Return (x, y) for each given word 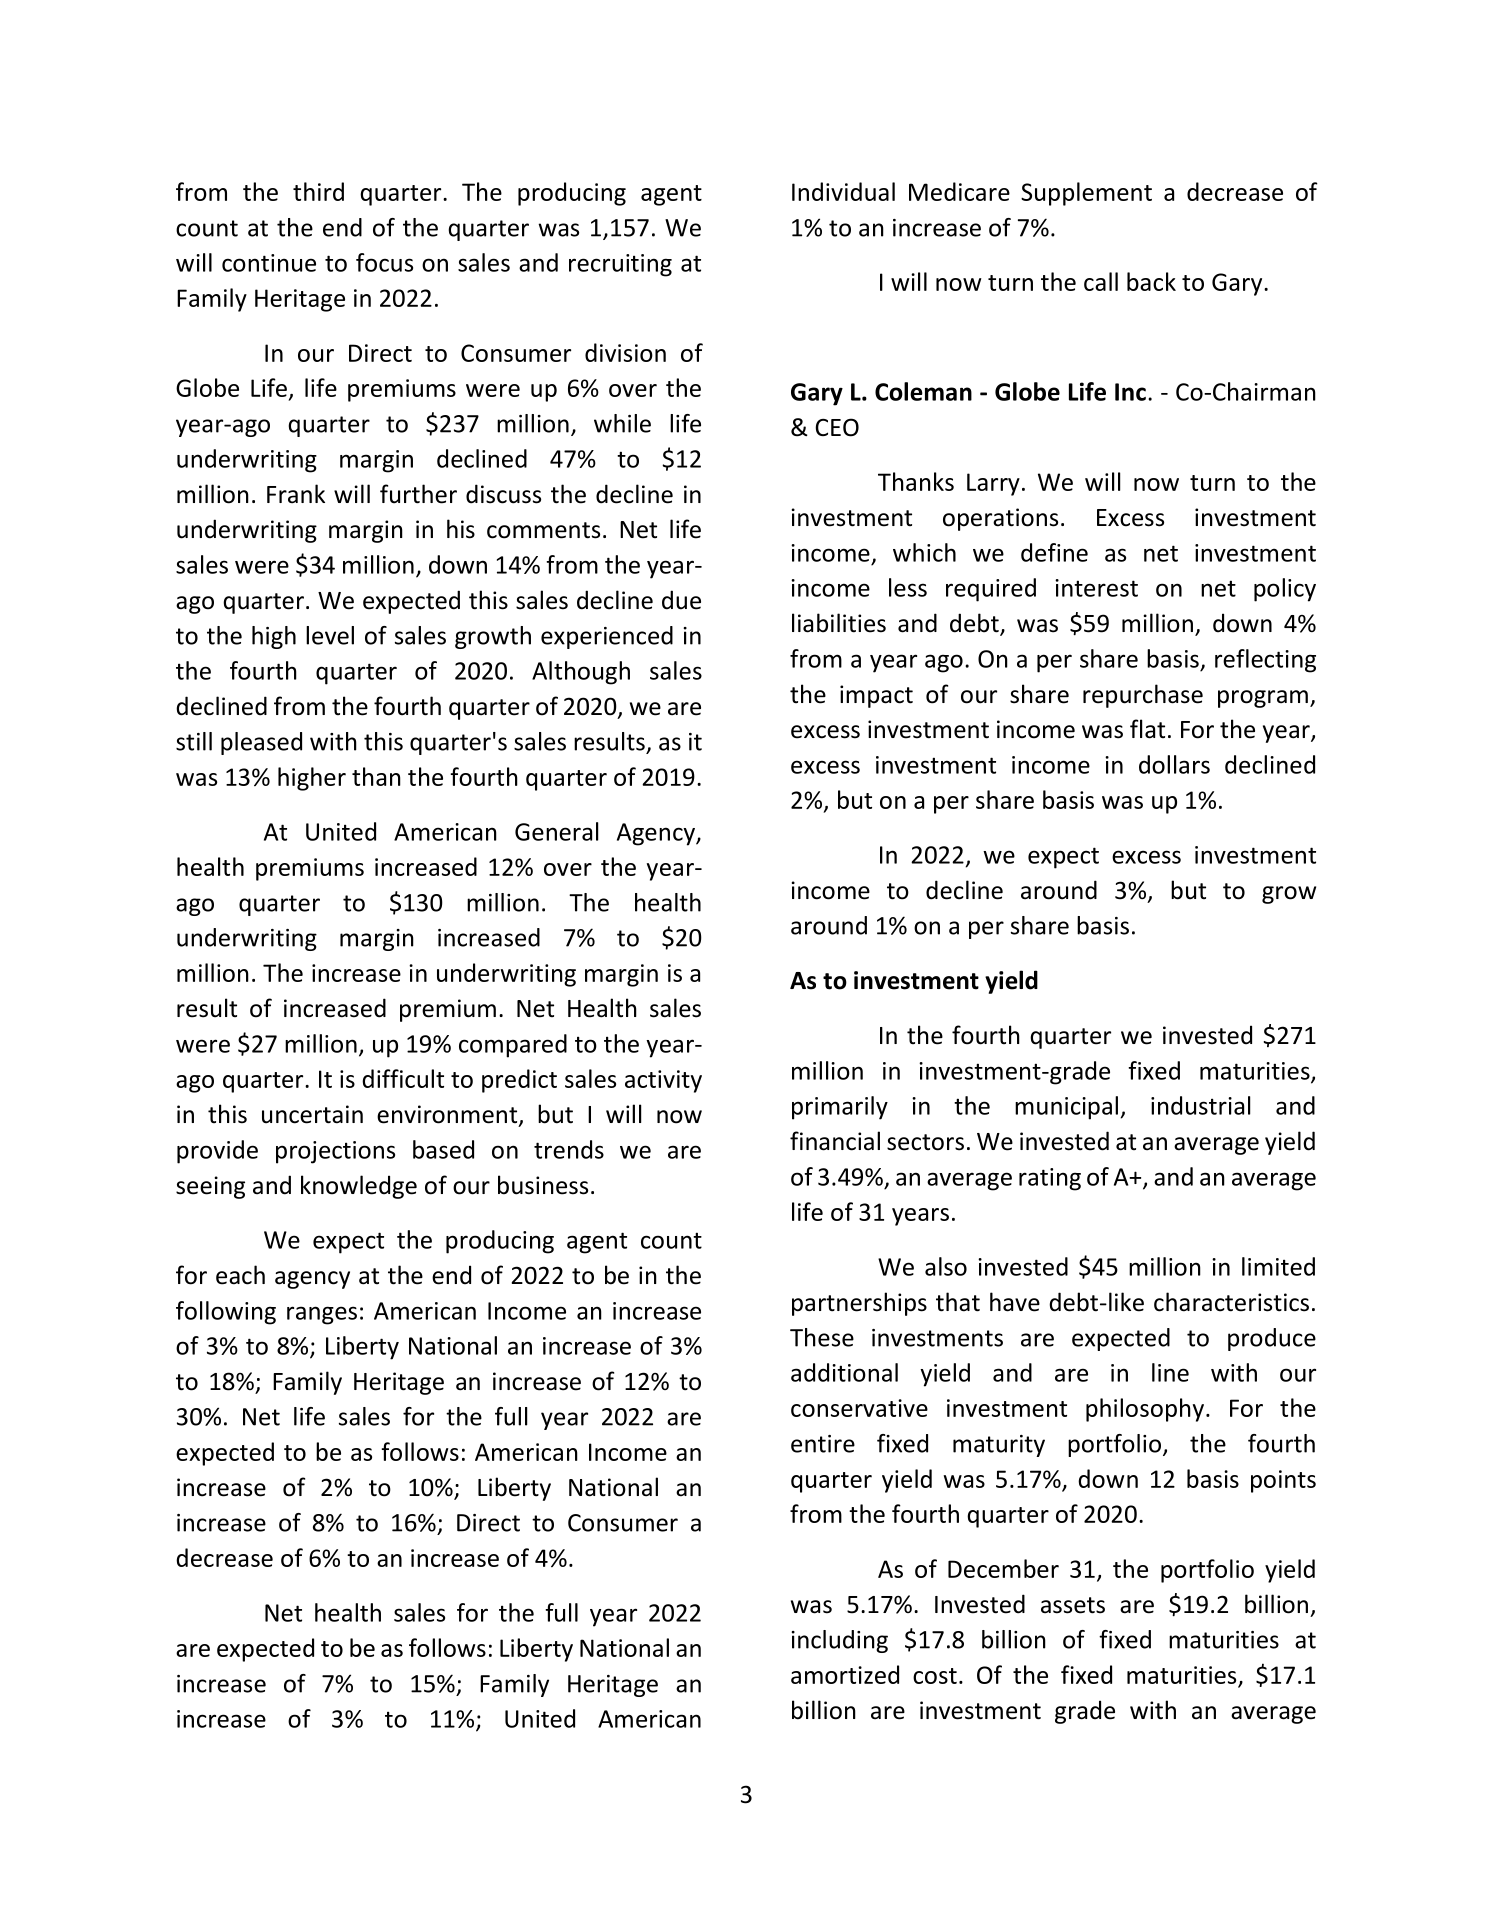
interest (1096, 588)
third (318, 191)
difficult (403, 1078)
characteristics (1231, 1302)
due (681, 600)
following (226, 1313)
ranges (322, 1315)
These (822, 1337)
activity (663, 1081)
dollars (1174, 764)
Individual (843, 191)
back (1151, 281)
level (330, 635)
